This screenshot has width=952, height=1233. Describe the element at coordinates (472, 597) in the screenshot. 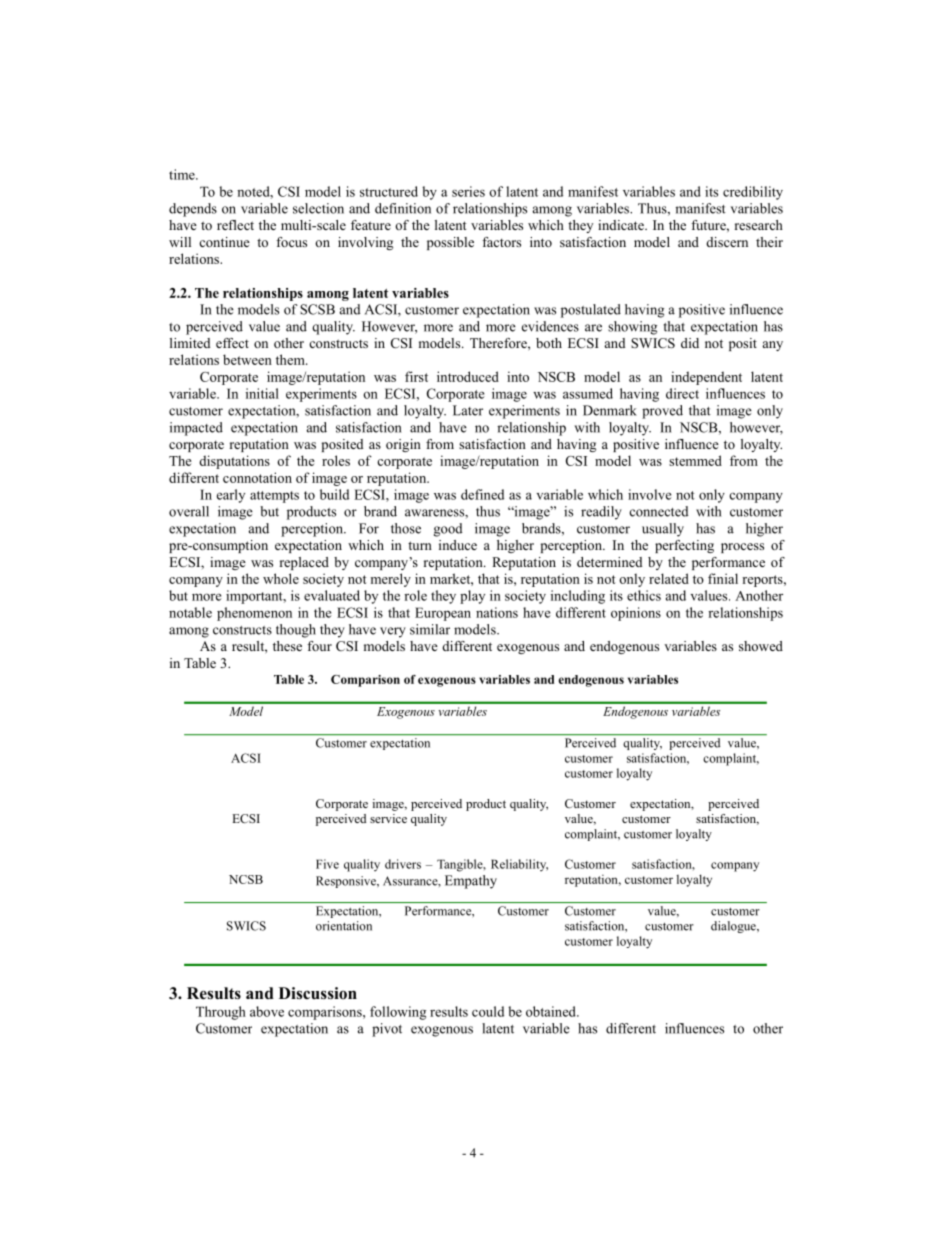

I see `play` at that location.
